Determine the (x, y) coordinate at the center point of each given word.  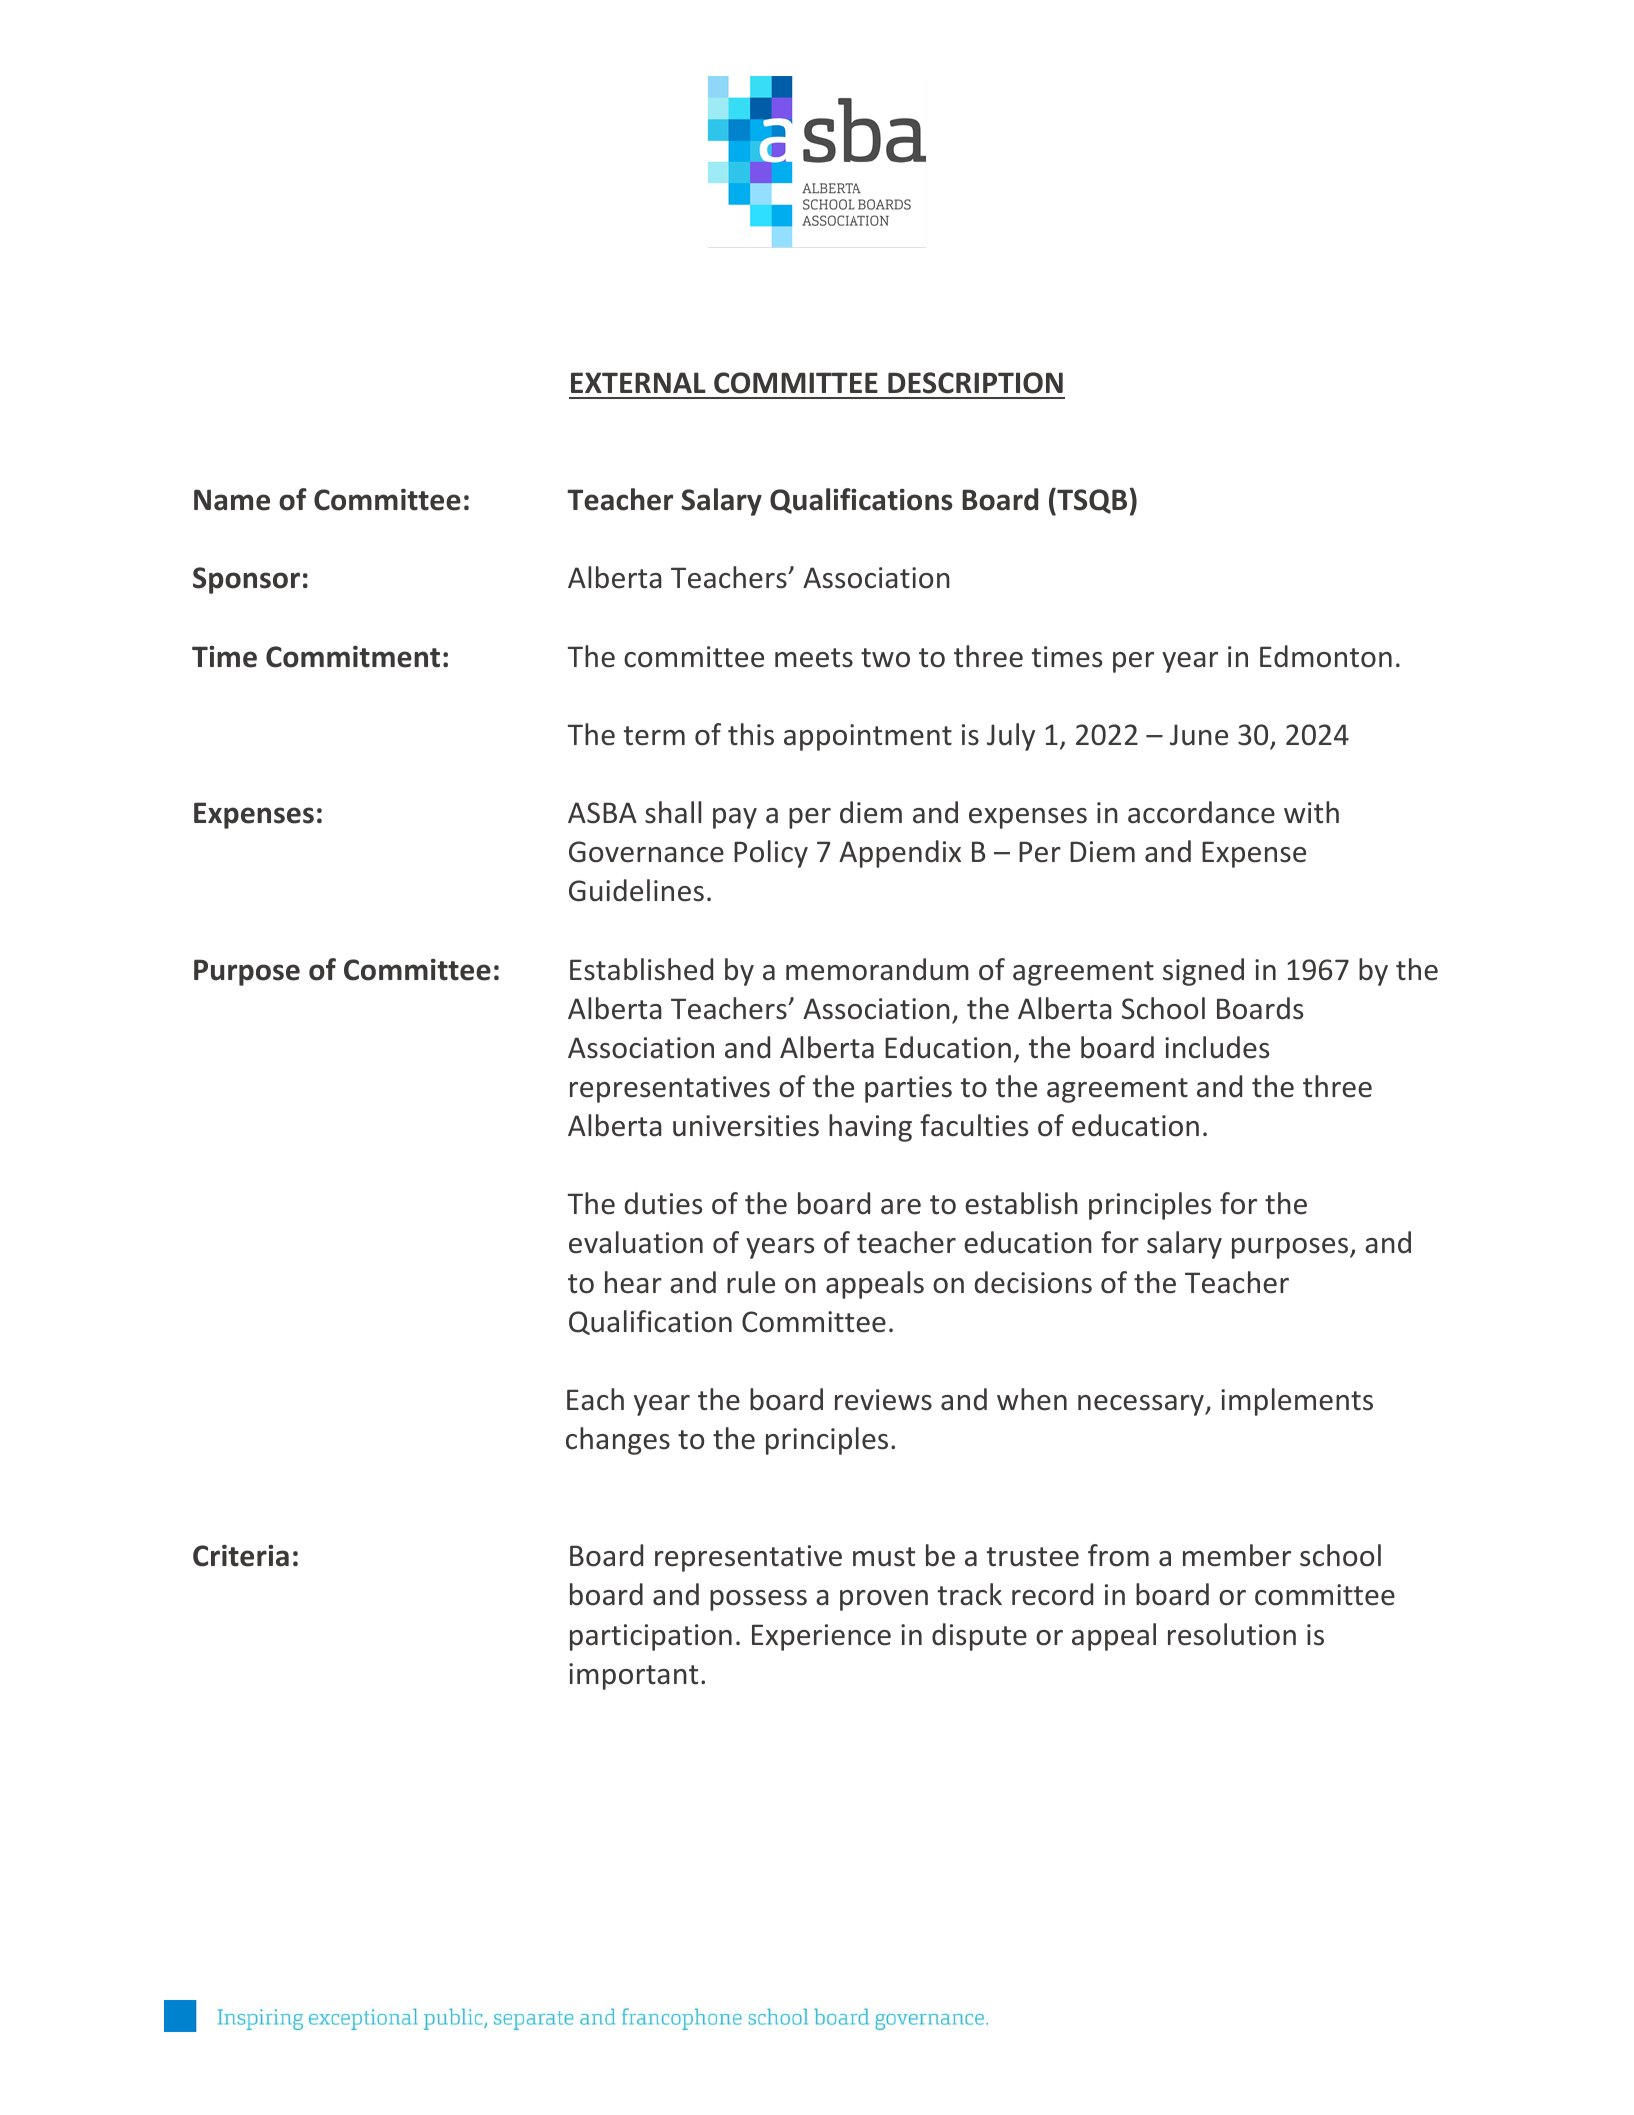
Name (232, 500)
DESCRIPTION (975, 383)
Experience (821, 1637)
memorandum (877, 969)
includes (1217, 1047)
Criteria (241, 1556)
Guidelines (636, 890)
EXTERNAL (638, 382)
